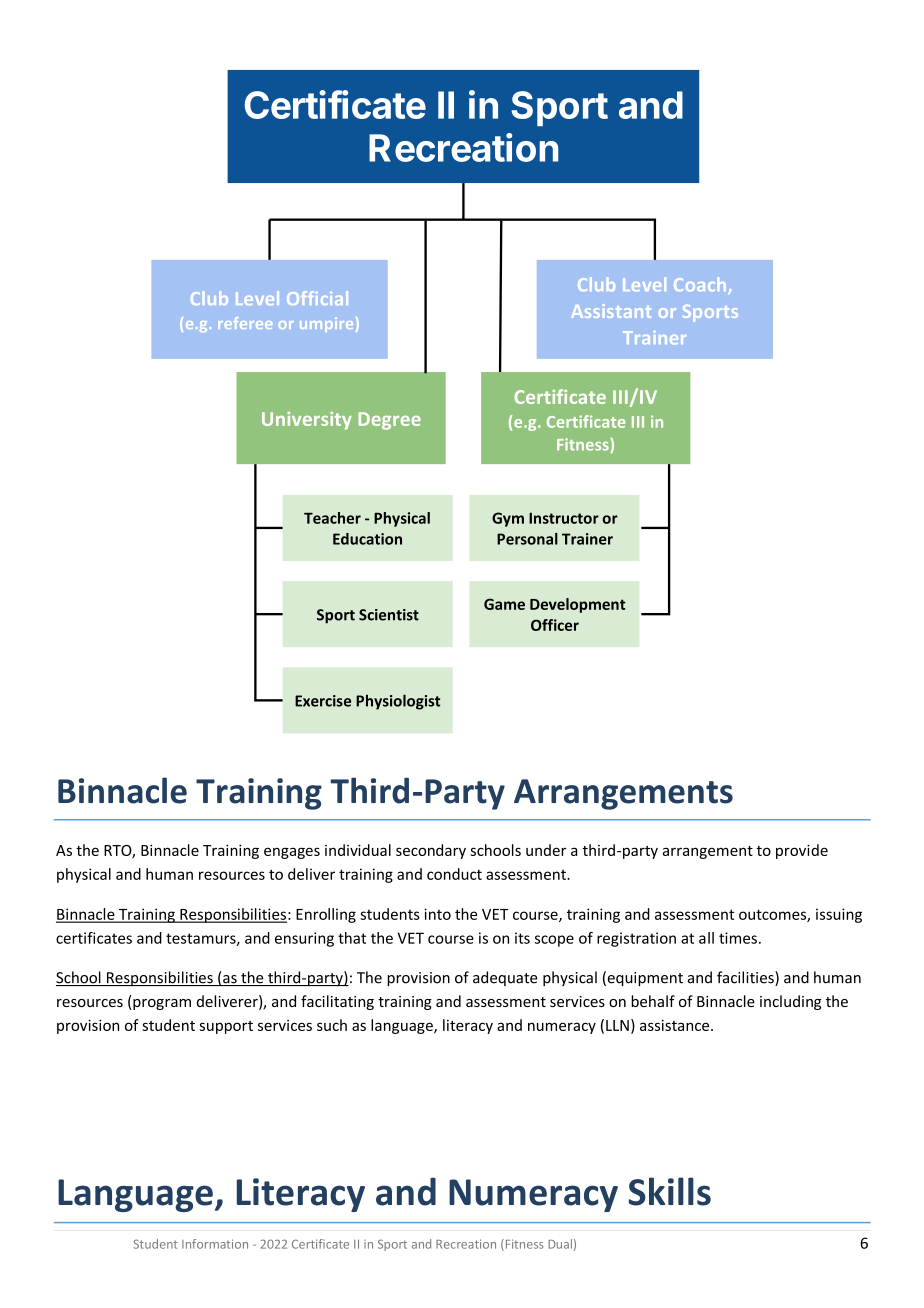 This image has width=924, height=1308. What do you see at coordinates (504, 604) in the image?
I see `Game` at bounding box center [504, 604].
